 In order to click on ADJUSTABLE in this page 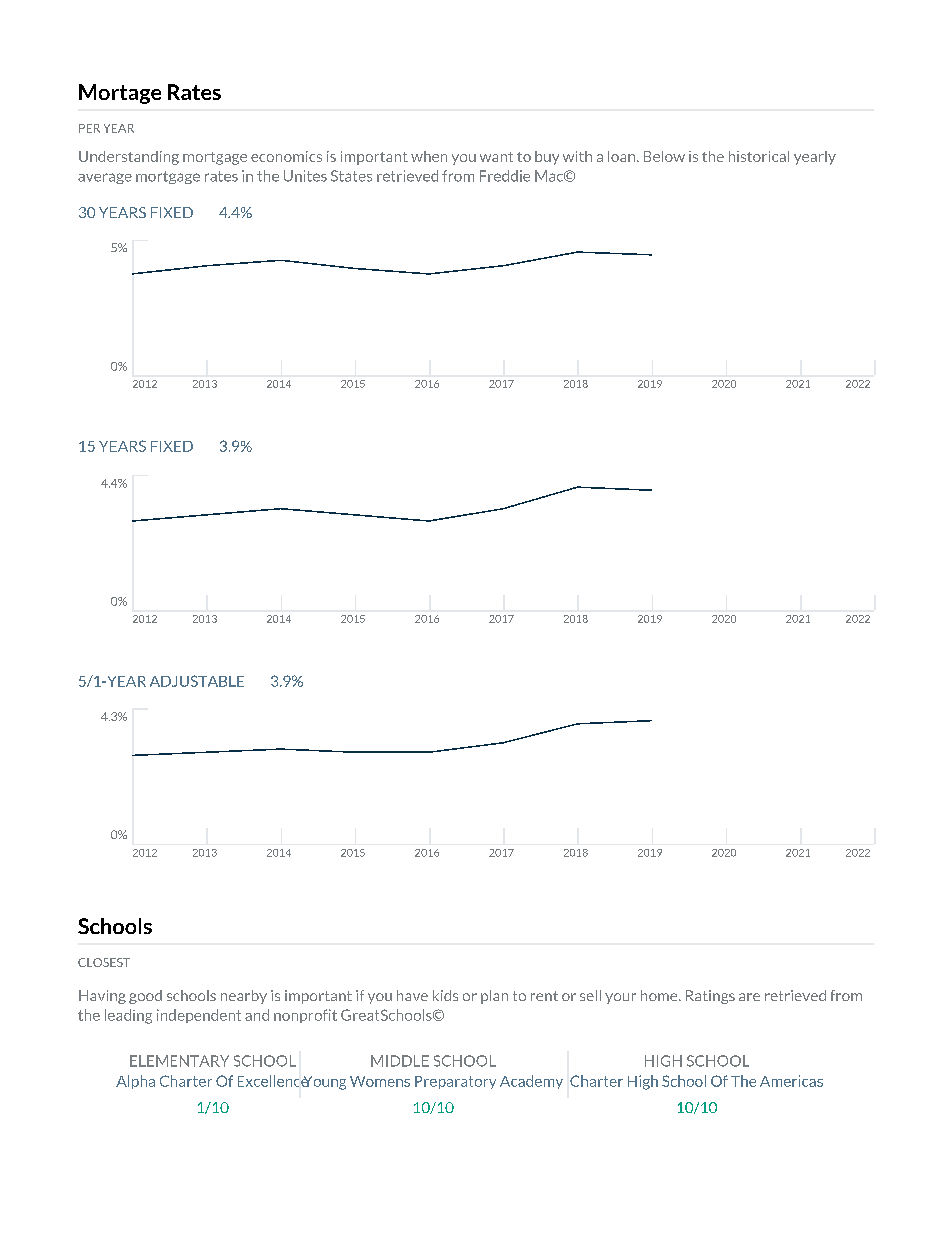, I will do `click(197, 681)`.
